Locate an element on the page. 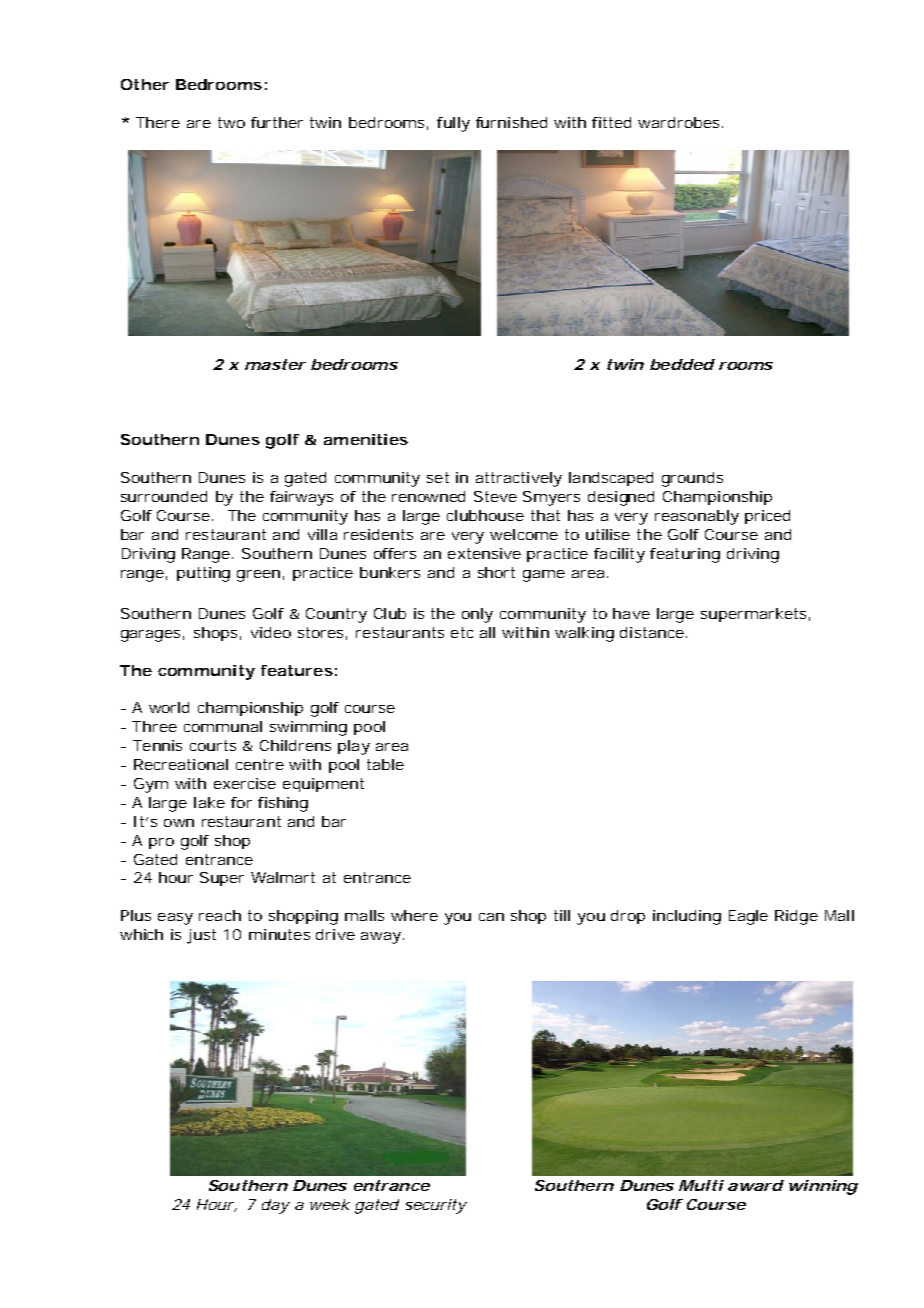 Image resolution: width=924 pixels, height=1308 pixels. two is located at coordinates (231, 122).
